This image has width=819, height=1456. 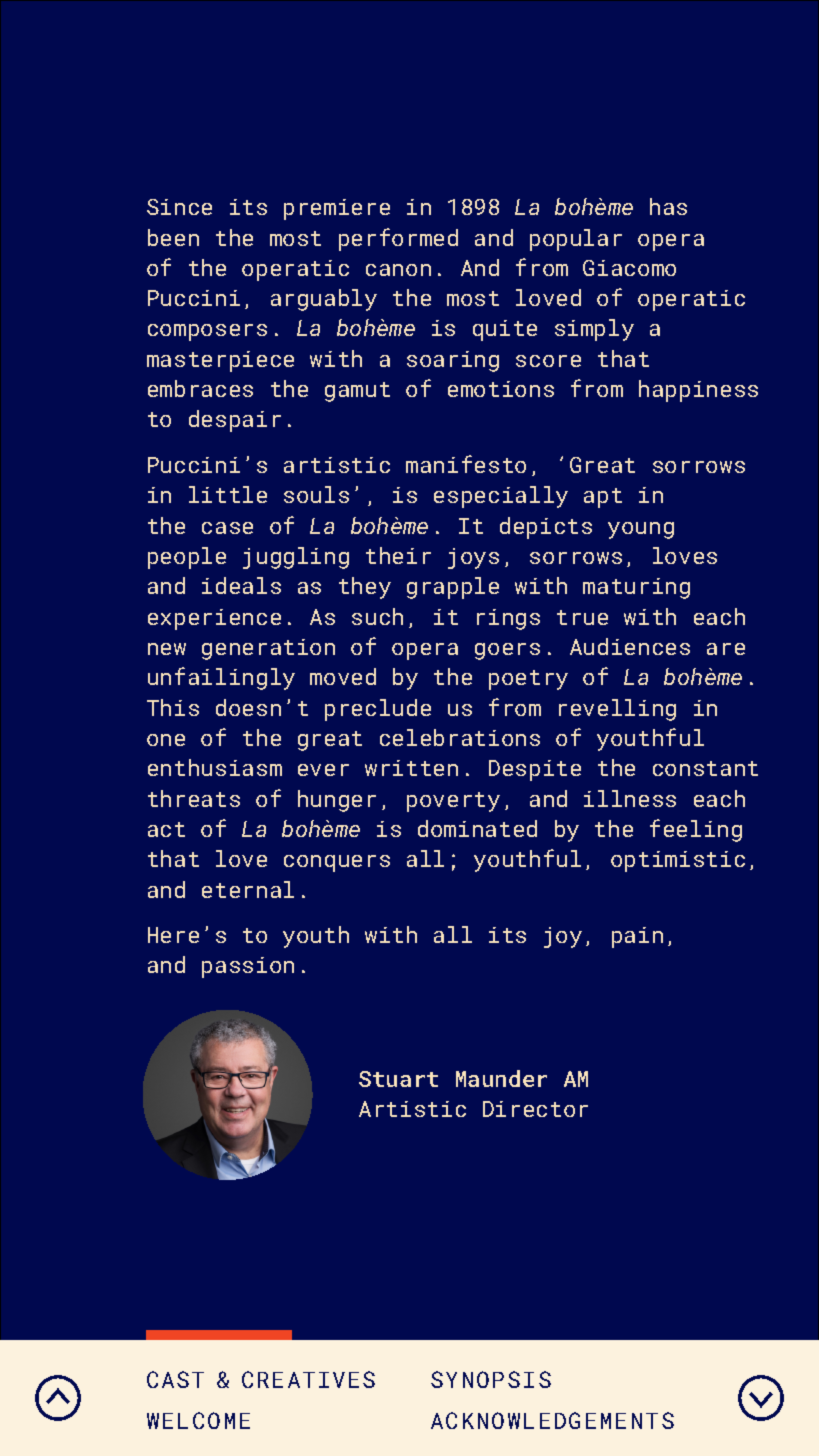 I want to click on threats, so click(x=194, y=798).
